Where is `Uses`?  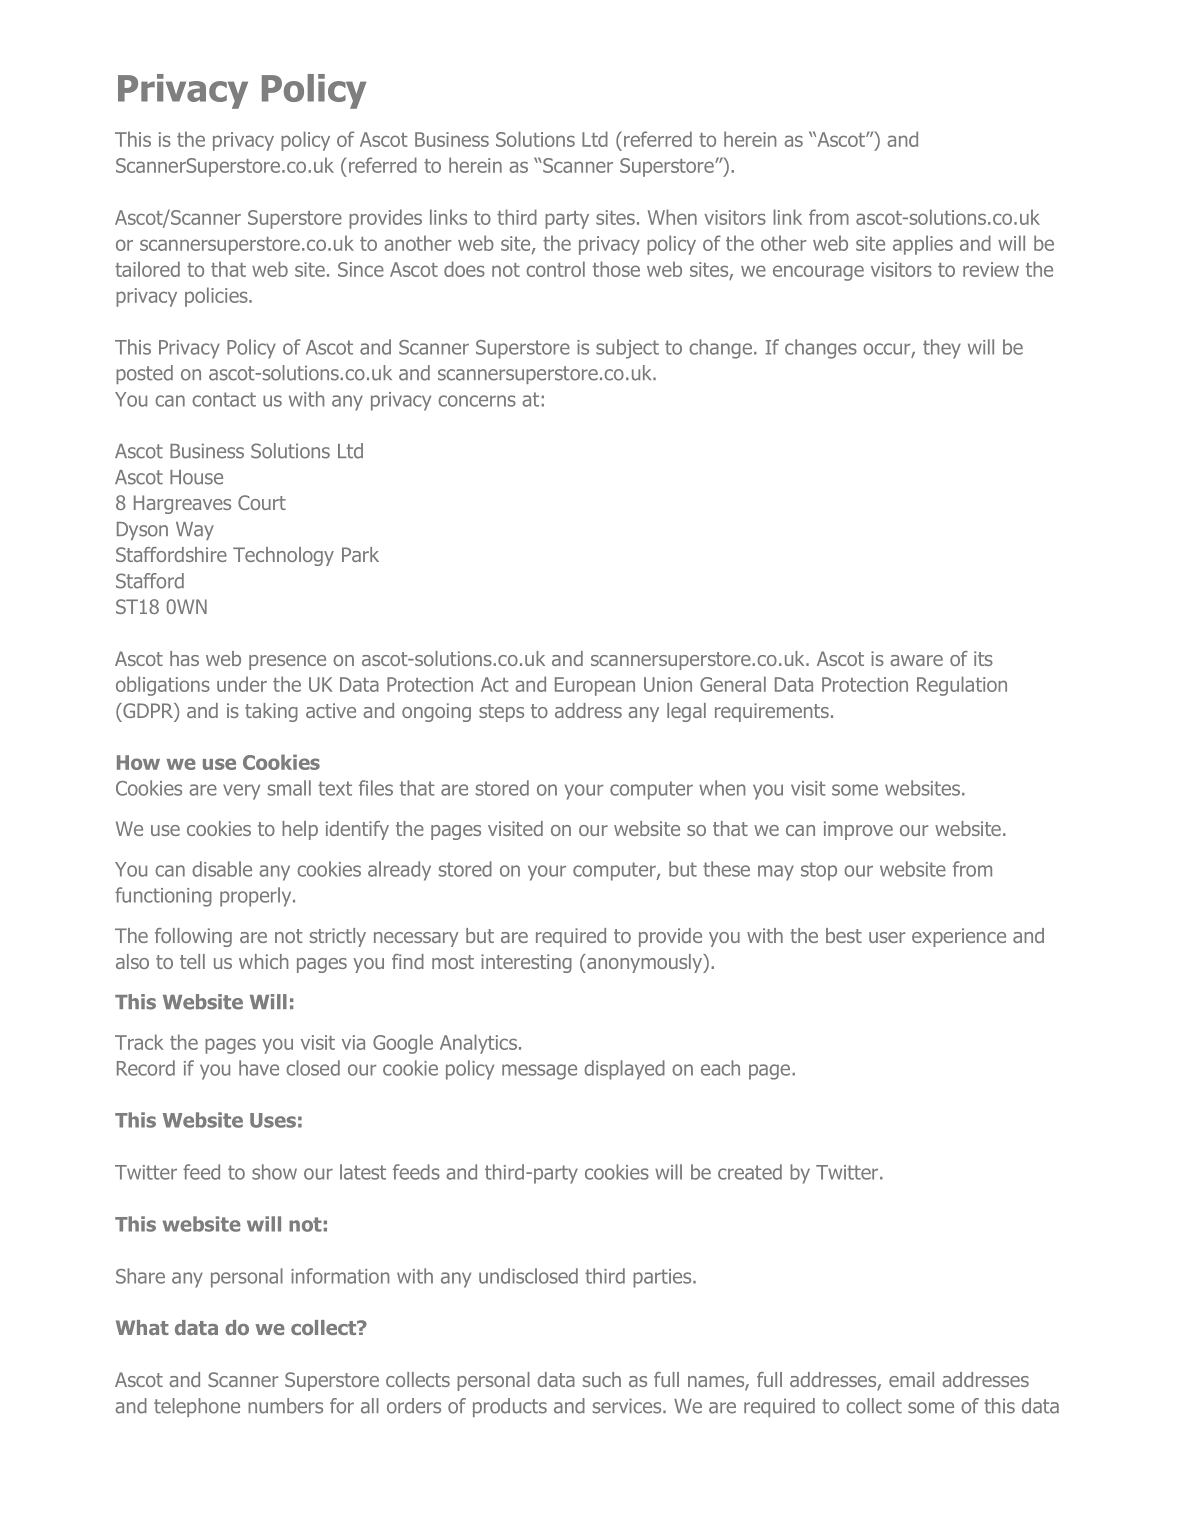
Uses is located at coordinates (273, 1120).
